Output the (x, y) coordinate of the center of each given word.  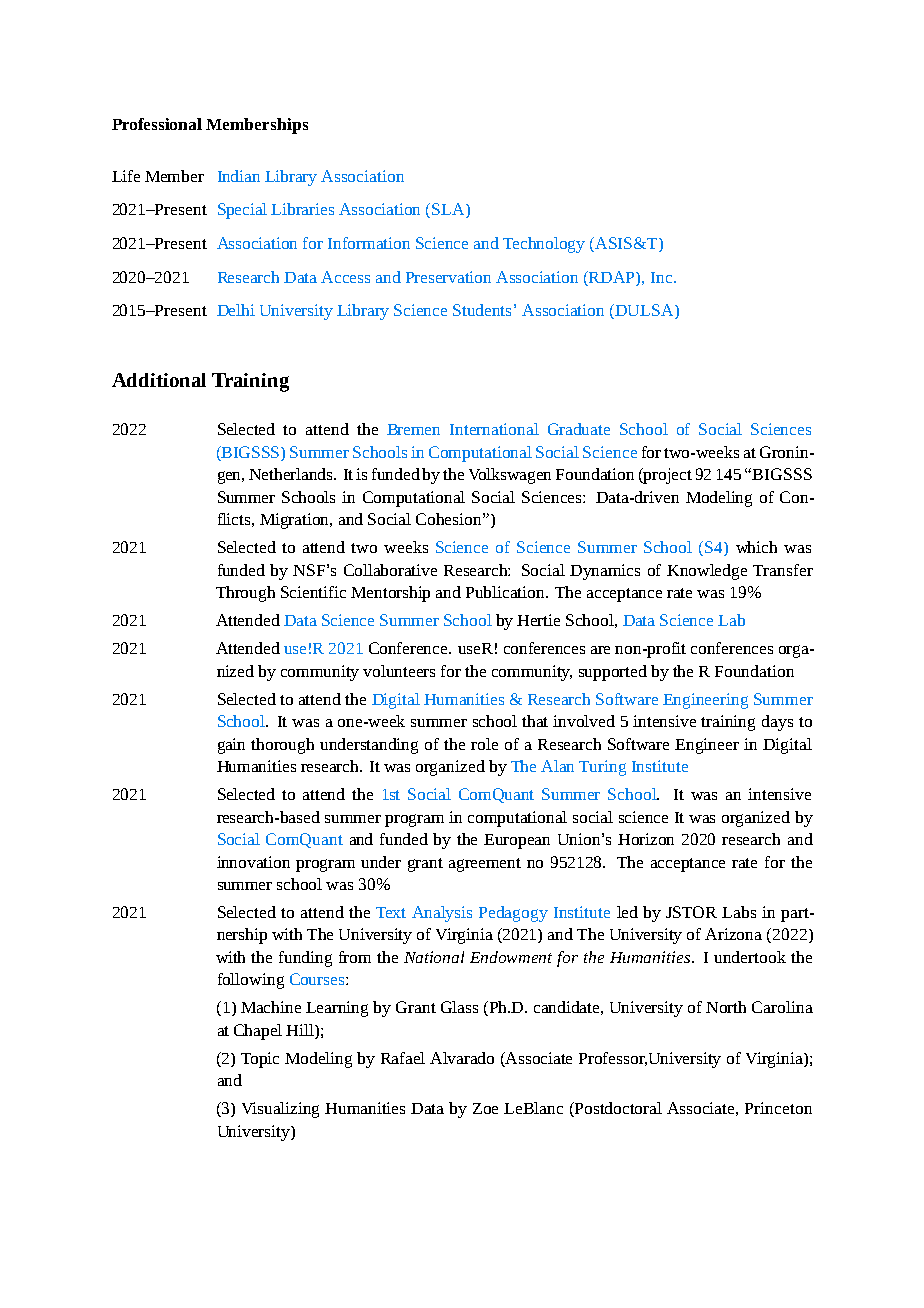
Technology (544, 245)
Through (245, 594)
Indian (239, 176)
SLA (449, 210)
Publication (507, 592)
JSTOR (691, 912)
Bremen (413, 429)
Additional (159, 380)
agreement (485, 865)
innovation (253, 862)
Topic (260, 1060)
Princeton (778, 1108)
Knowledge (707, 572)
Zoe (485, 1108)
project (667, 476)
